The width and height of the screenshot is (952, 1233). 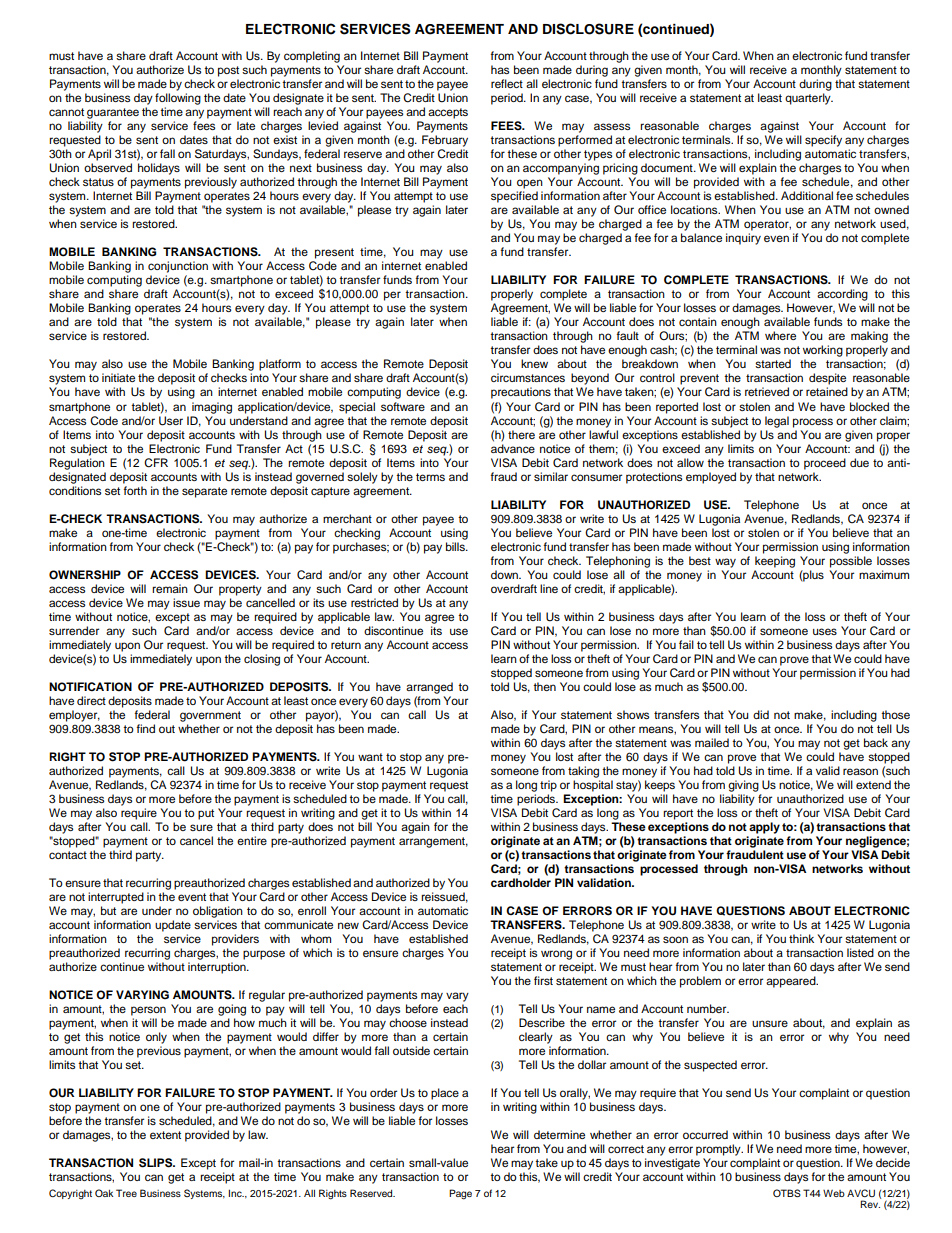 I want to click on quarterly, so click(x=809, y=99).
